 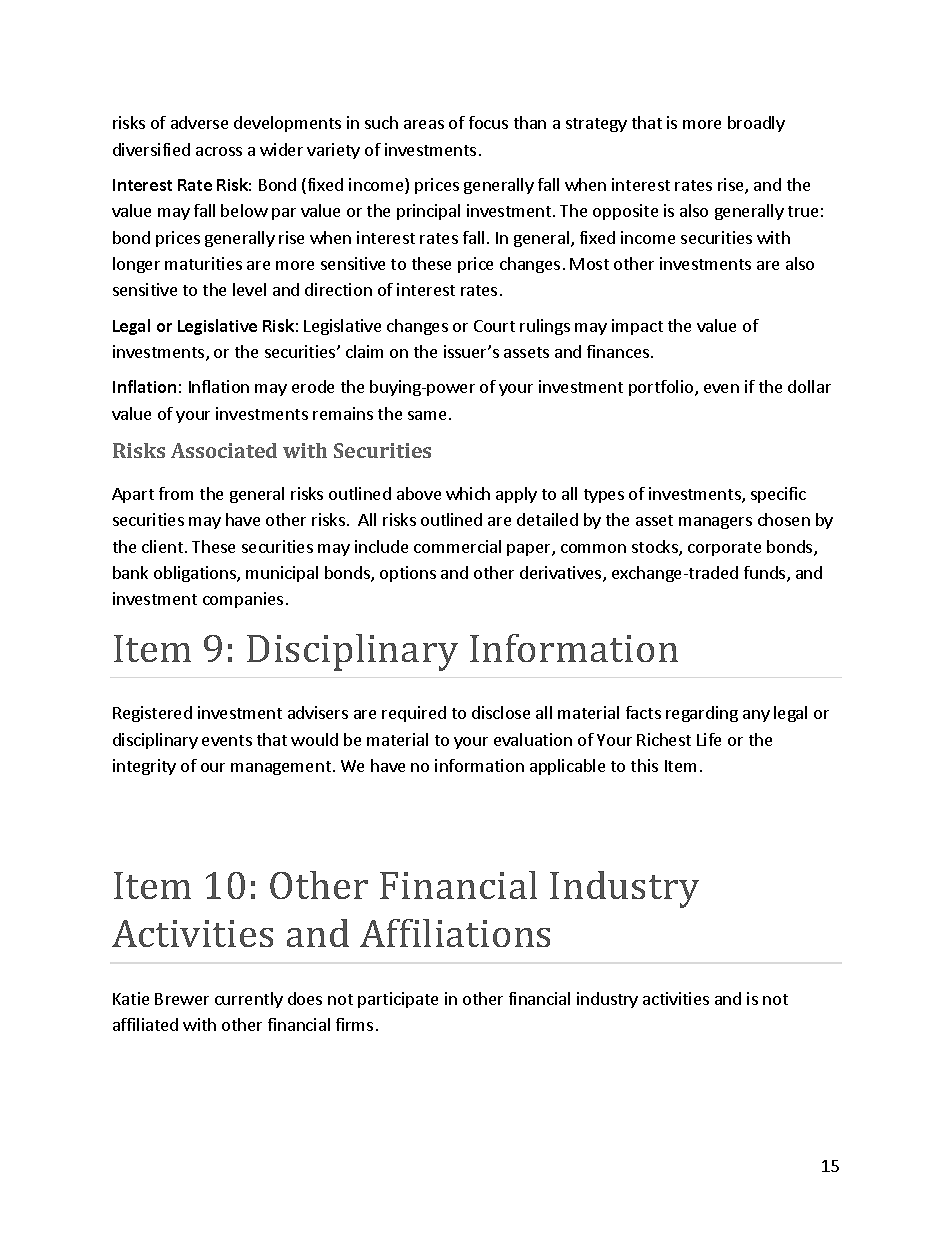 I want to click on specific, so click(x=778, y=495).
